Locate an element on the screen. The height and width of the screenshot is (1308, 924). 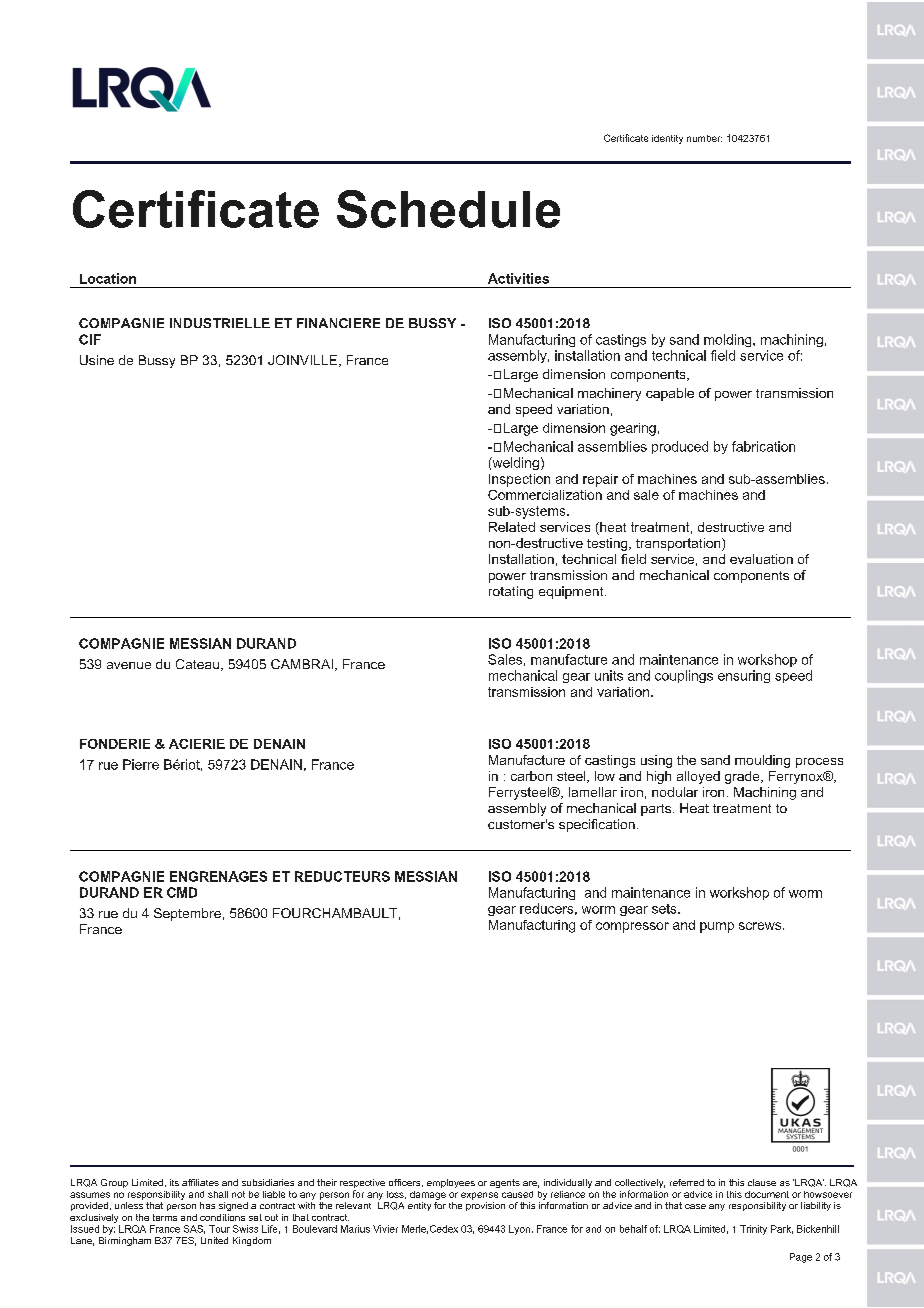
provision is located at coordinates (485, 1206).
